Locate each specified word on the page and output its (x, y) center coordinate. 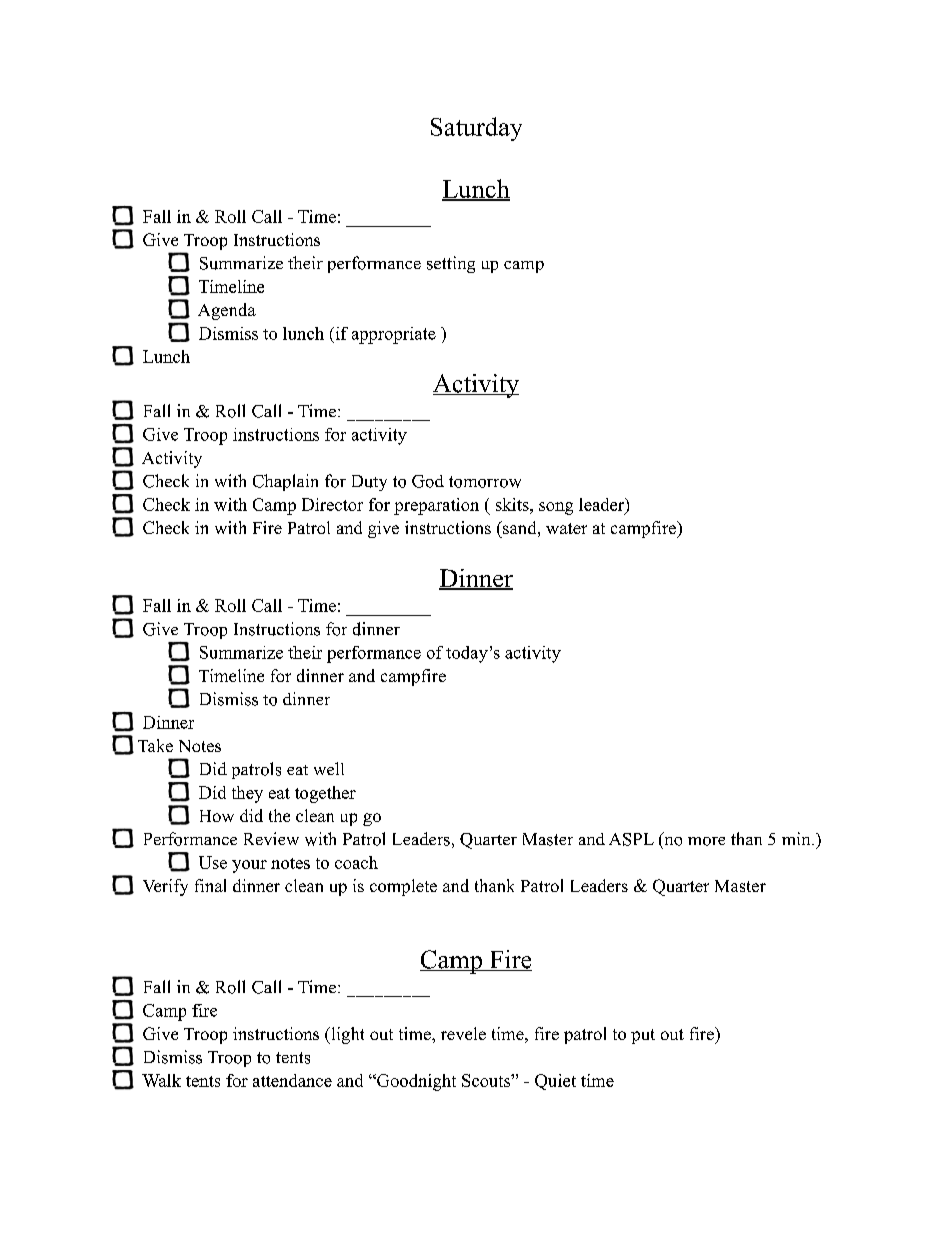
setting (451, 264)
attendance (292, 1080)
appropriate (394, 335)
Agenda (227, 311)
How (217, 816)
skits (513, 504)
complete (403, 887)
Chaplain (285, 482)
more (706, 841)
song (556, 508)
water (566, 528)
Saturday (476, 129)
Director (332, 504)
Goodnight (415, 1082)
